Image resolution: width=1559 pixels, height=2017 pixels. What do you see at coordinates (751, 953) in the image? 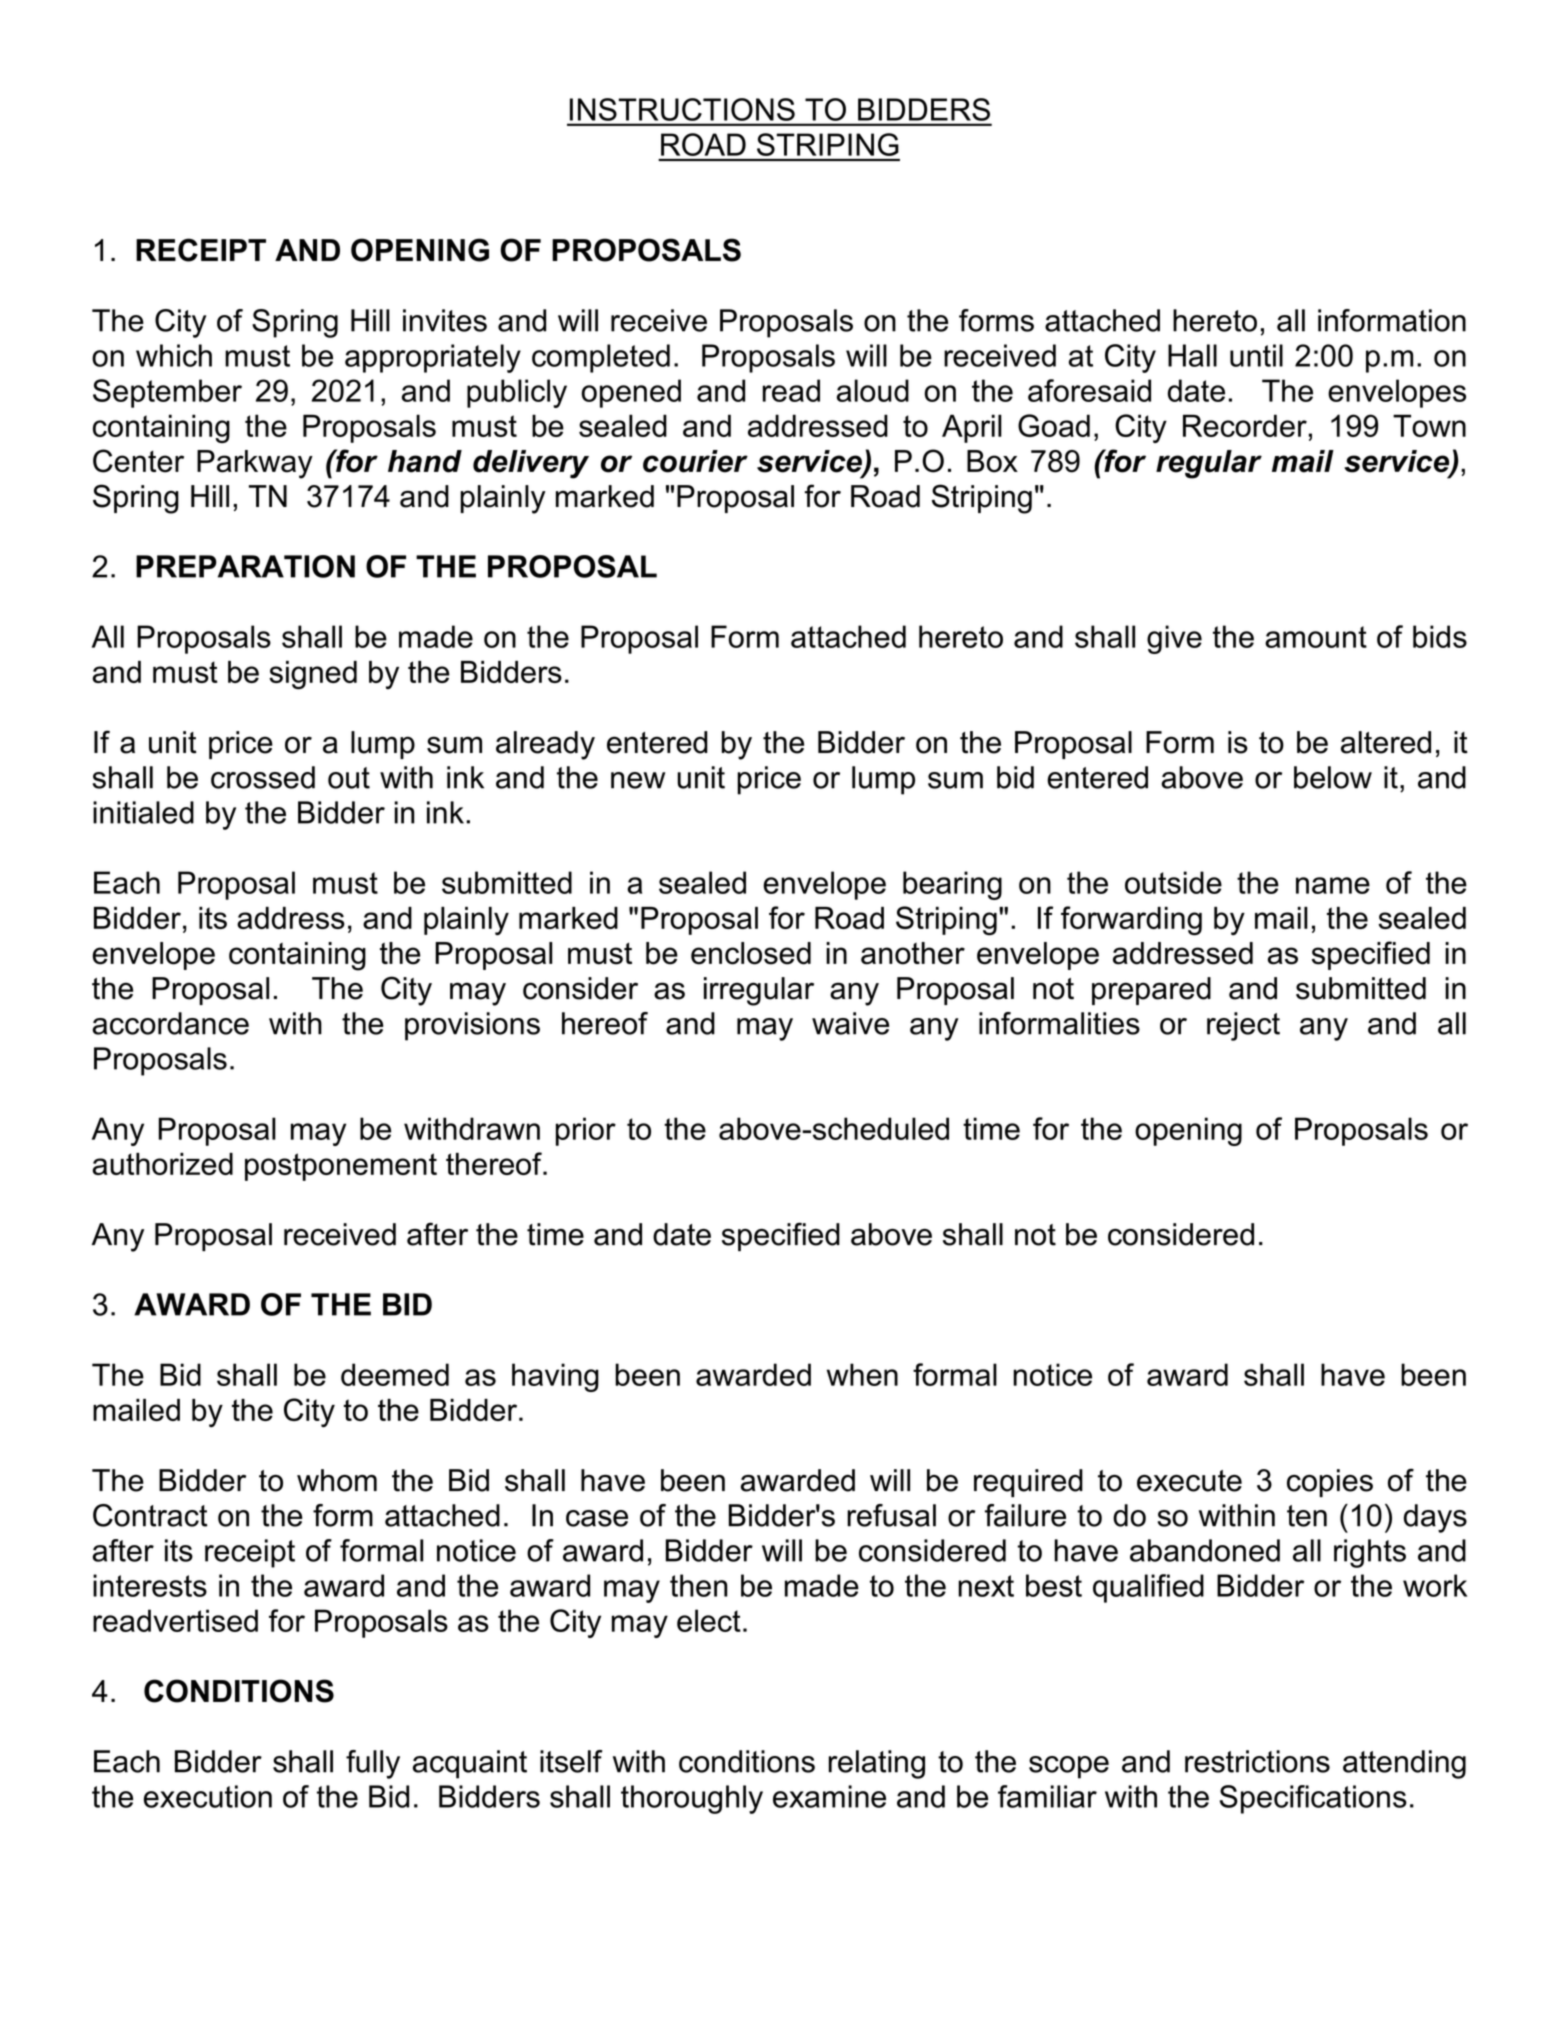
I see `enclosed` at bounding box center [751, 953].
